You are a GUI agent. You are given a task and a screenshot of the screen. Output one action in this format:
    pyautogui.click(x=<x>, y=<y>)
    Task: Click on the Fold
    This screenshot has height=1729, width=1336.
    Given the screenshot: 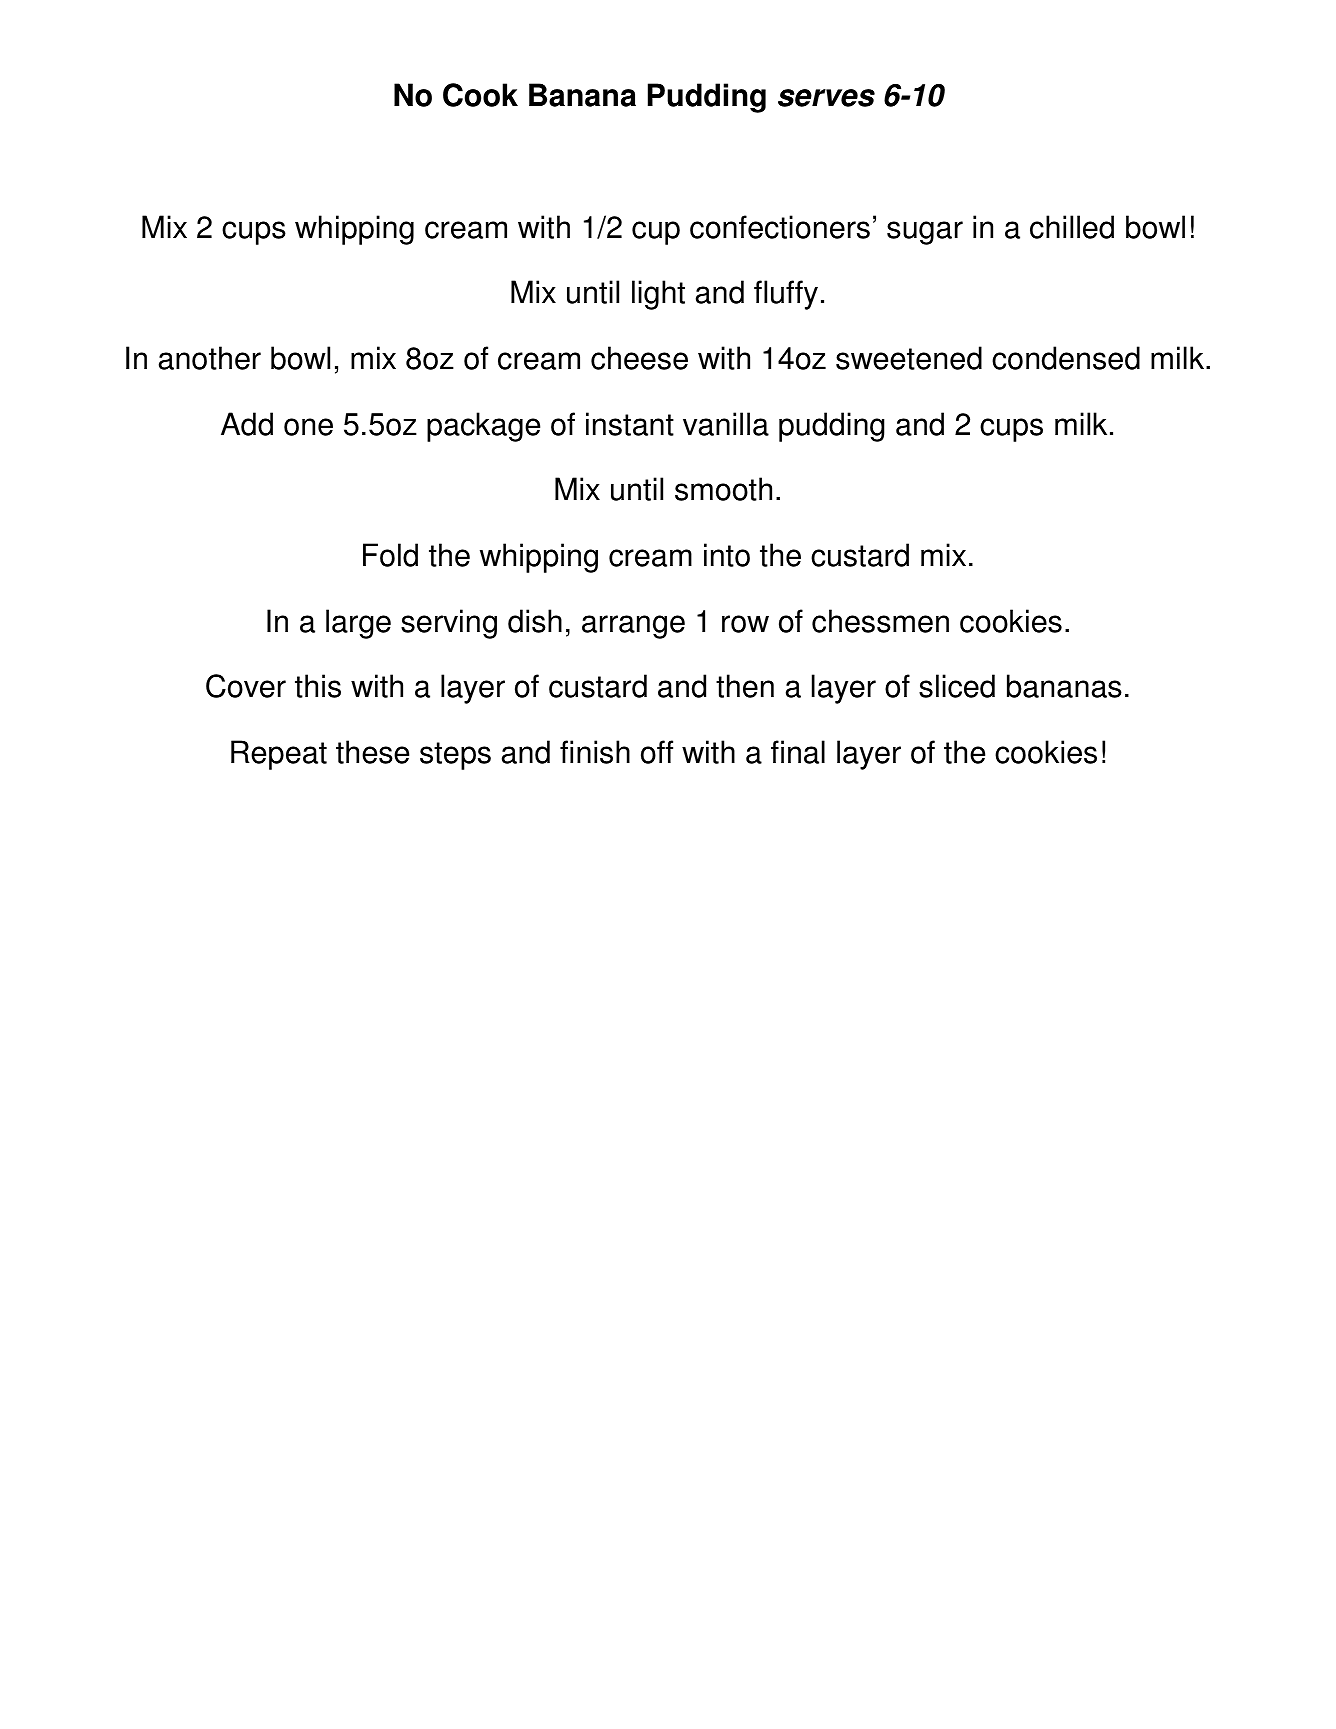 What is the action you would take?
    pyautogui.click(x=390, y=555)
